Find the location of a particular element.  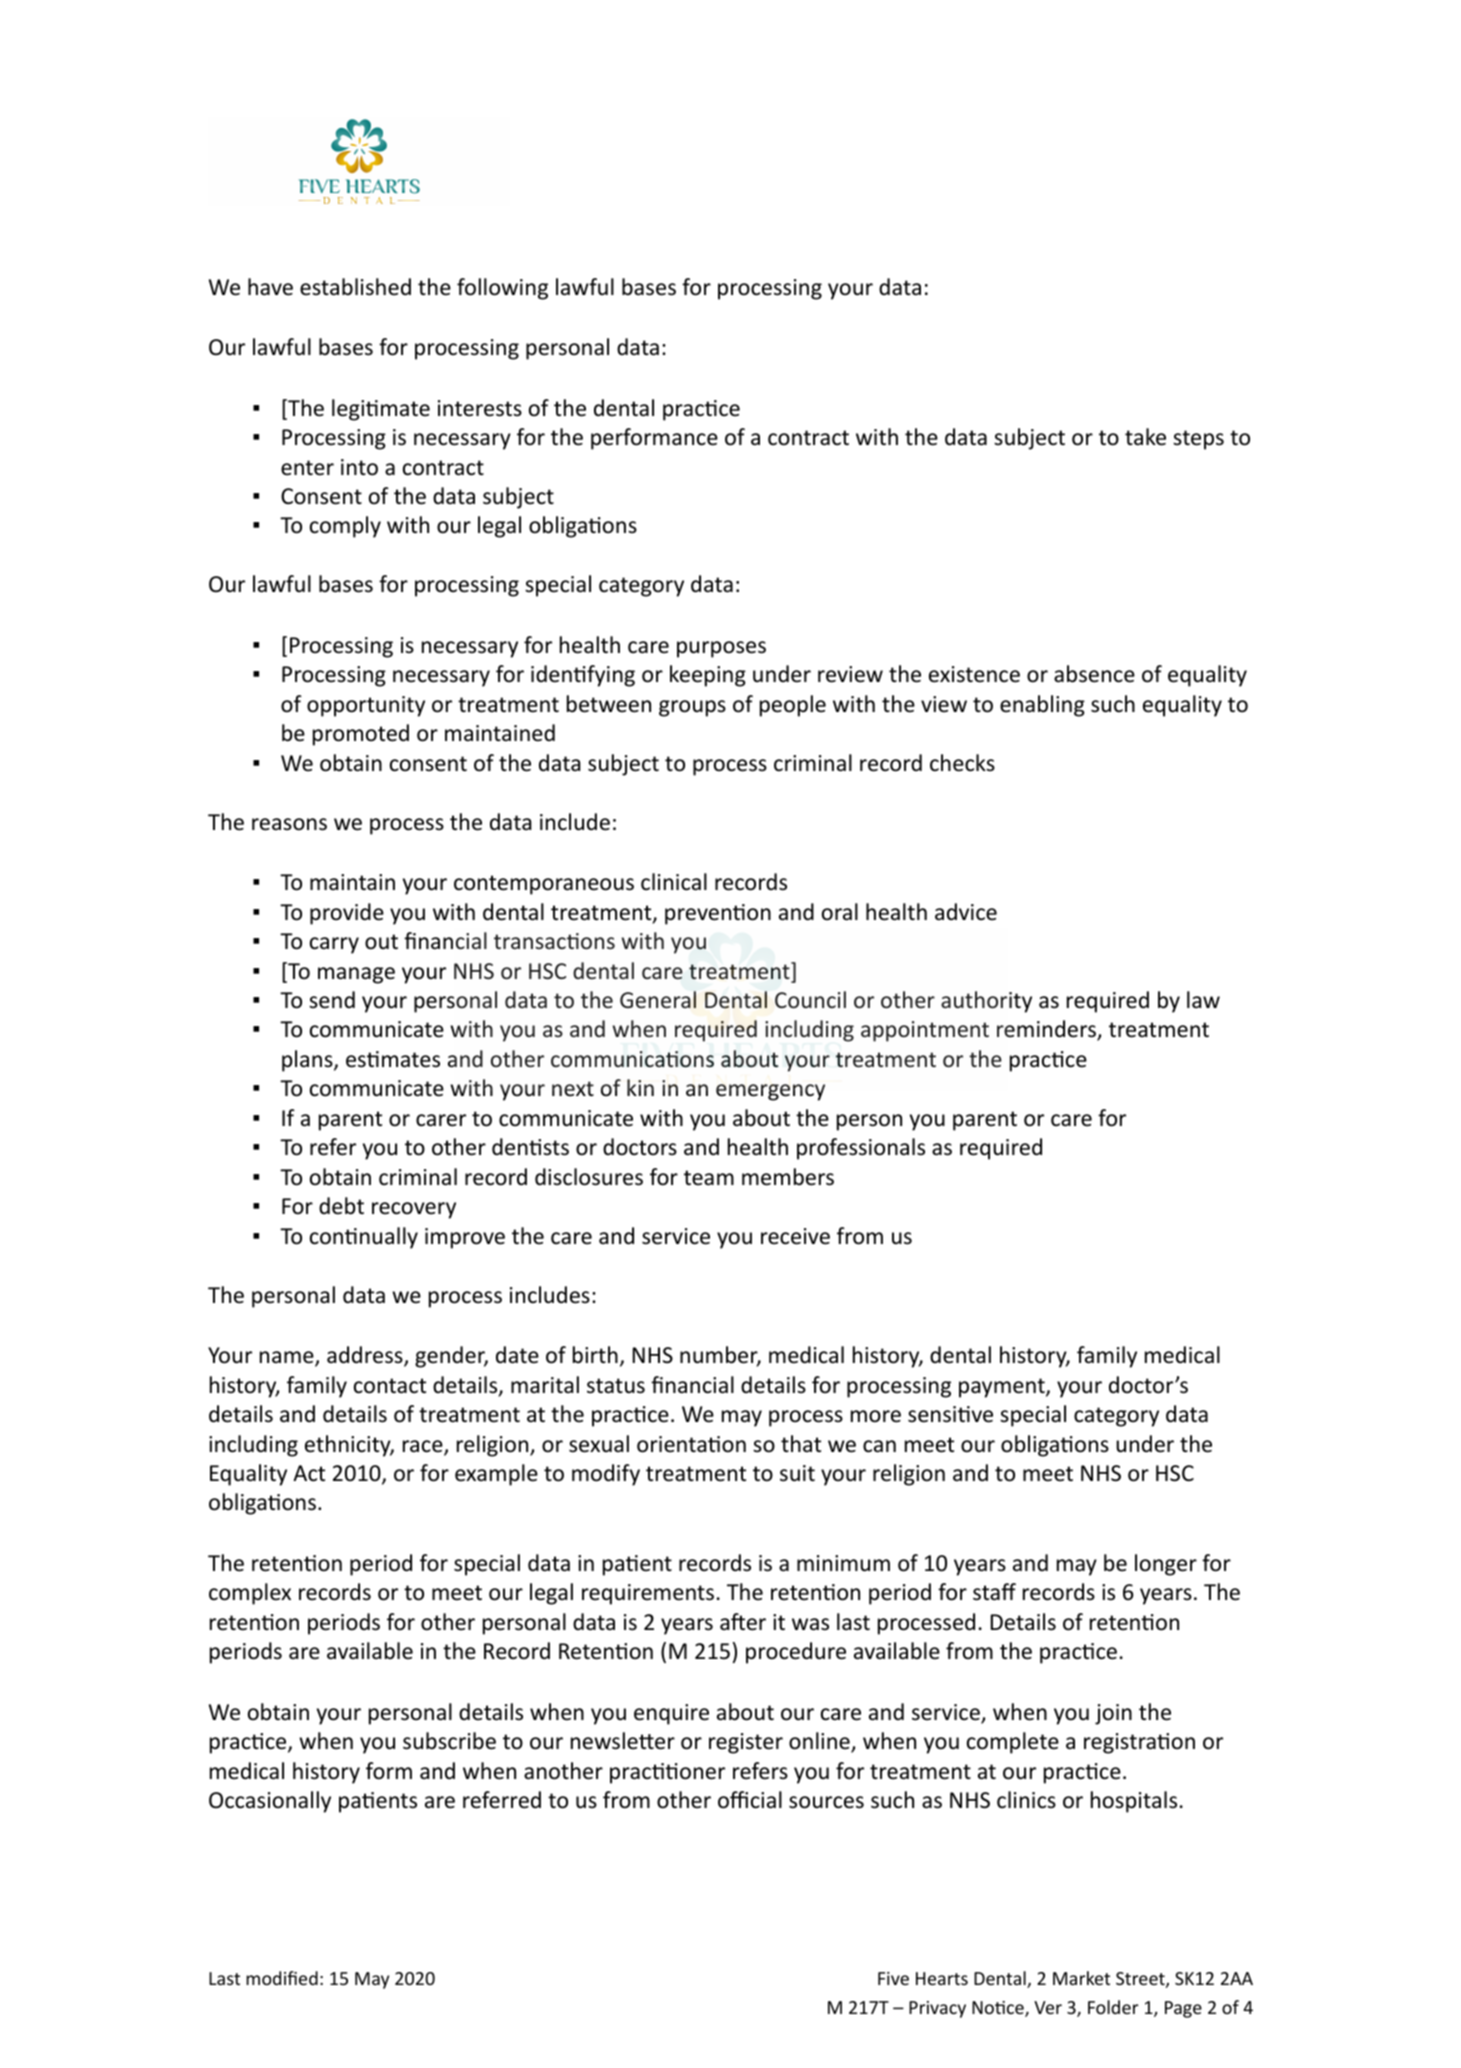

following is located at coordinates (502, 289).
